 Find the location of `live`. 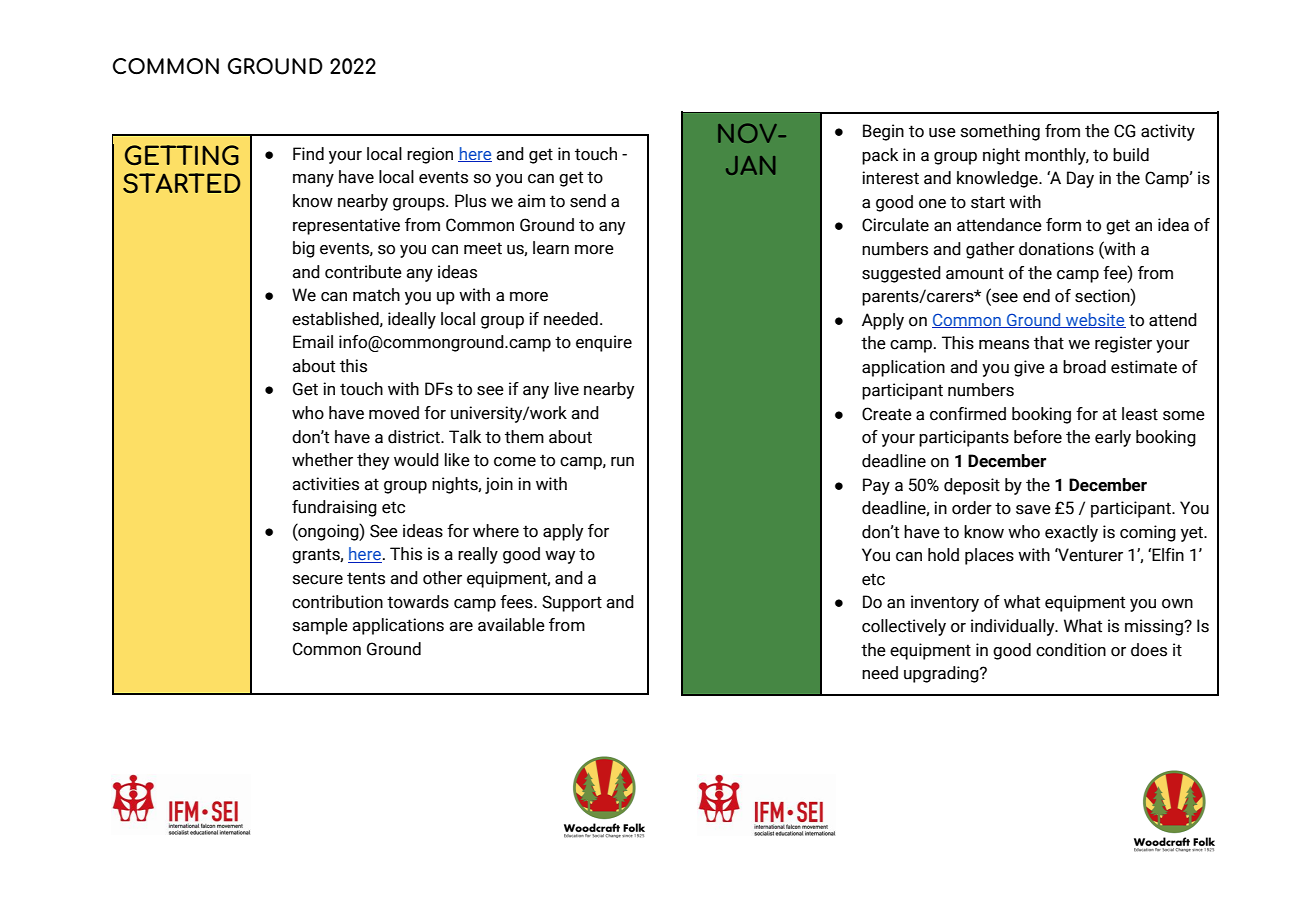

live is located at coordinates (567, 389).
